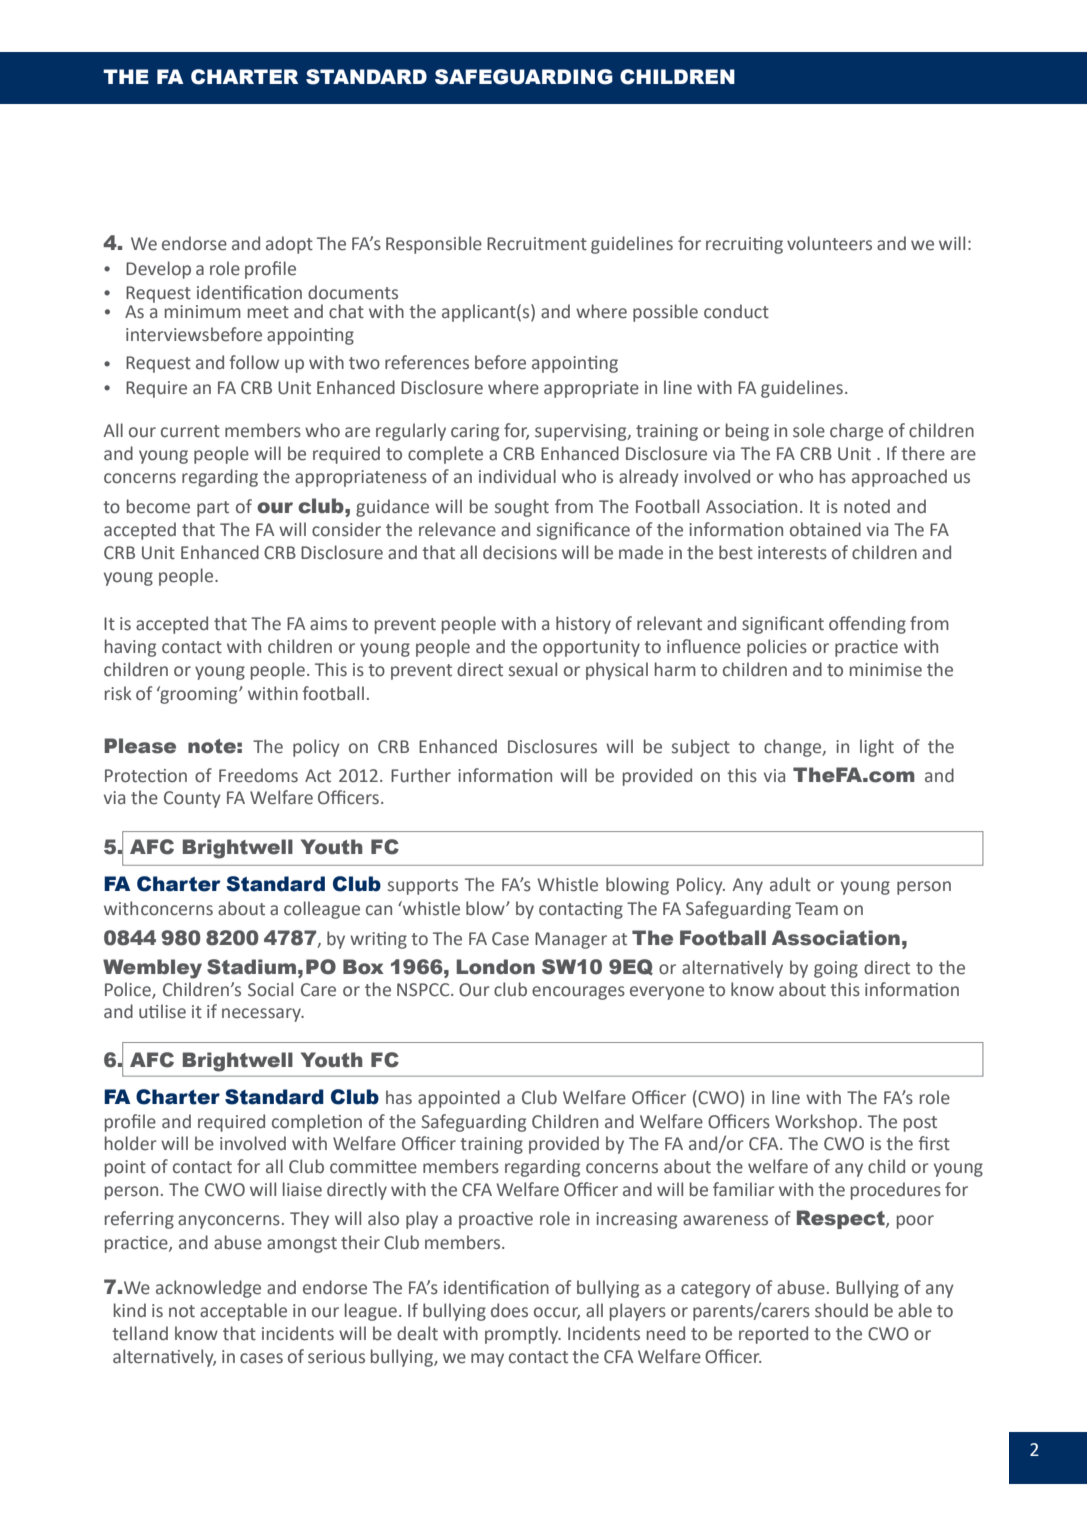 The width and height of the screenshot is (1088, 1536). What do you see at coordinates (537, 244) in the screenshot?
I see `Recruitment` at bounding box center [537, 244].
